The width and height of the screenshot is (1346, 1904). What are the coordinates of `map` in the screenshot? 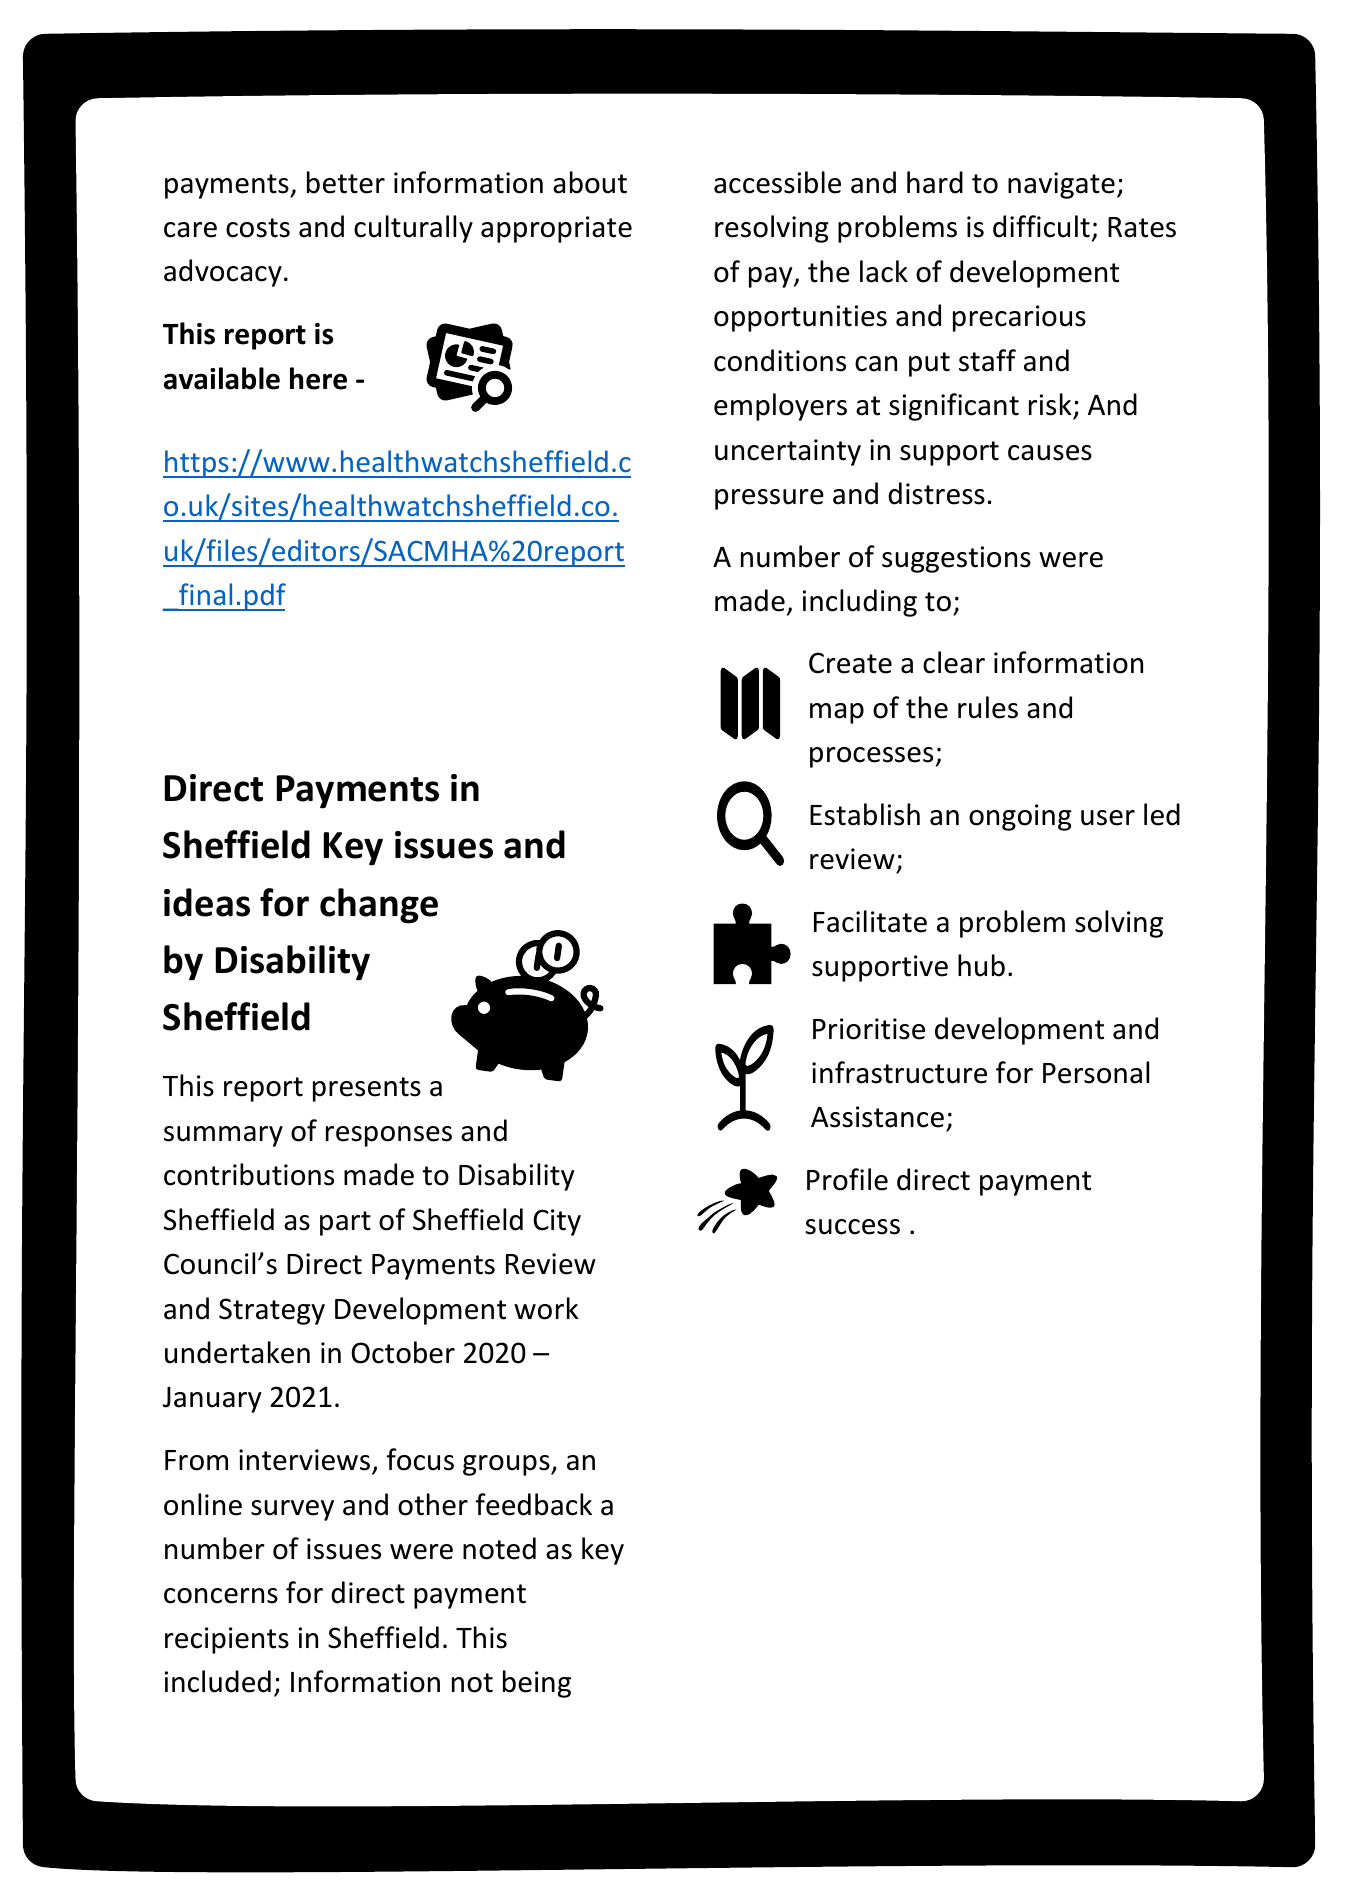 It's located at (837, 713).
